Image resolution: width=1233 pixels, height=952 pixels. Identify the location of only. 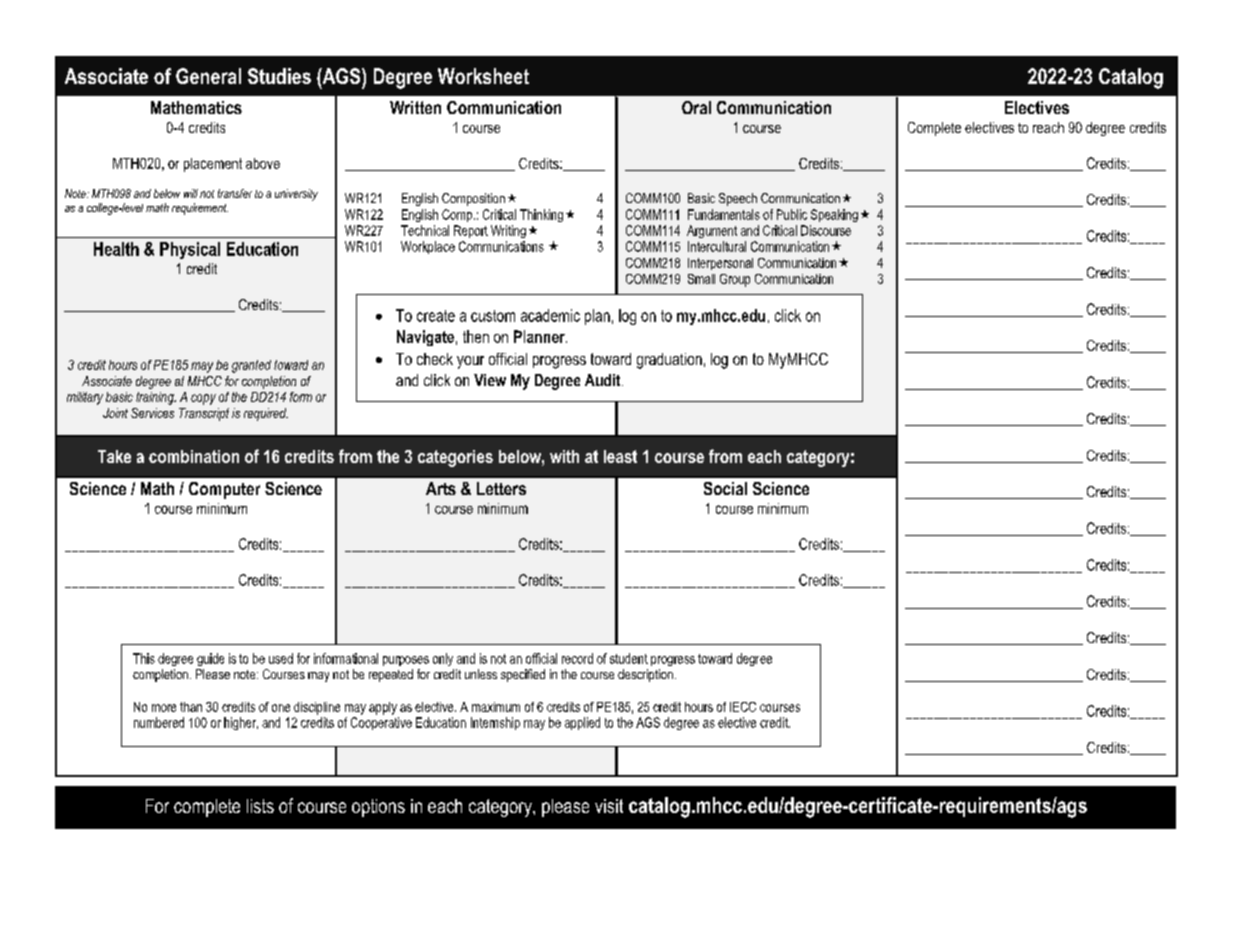
(443, 659).
